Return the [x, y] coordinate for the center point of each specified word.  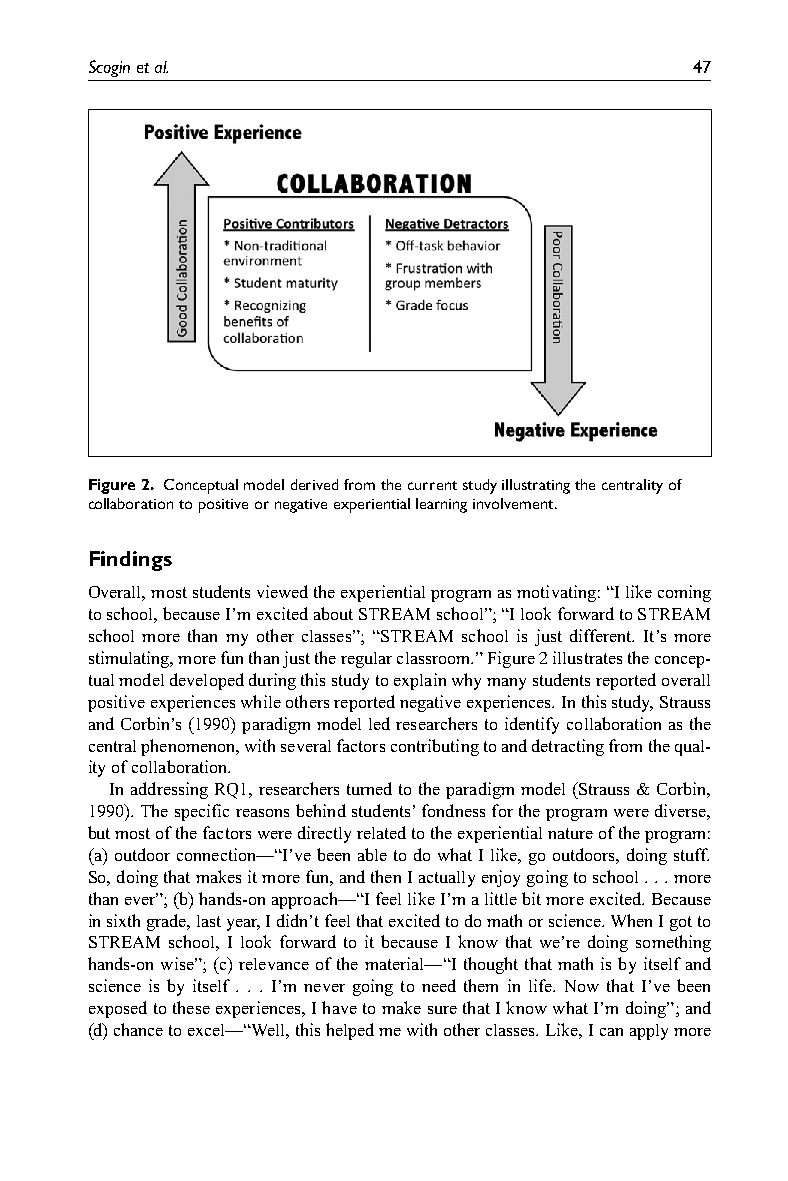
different [602, 635]
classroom [435, 658]
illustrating [536, 486]
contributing [435, 747]
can [611, 1032]
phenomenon [189, 747]
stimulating [130, 659]
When [631, 920]
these [191, 1007]
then [386, 876]
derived [314, 484]
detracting [568, 747]
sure [442, 1010]
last [209, 921]
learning [441, 505]
